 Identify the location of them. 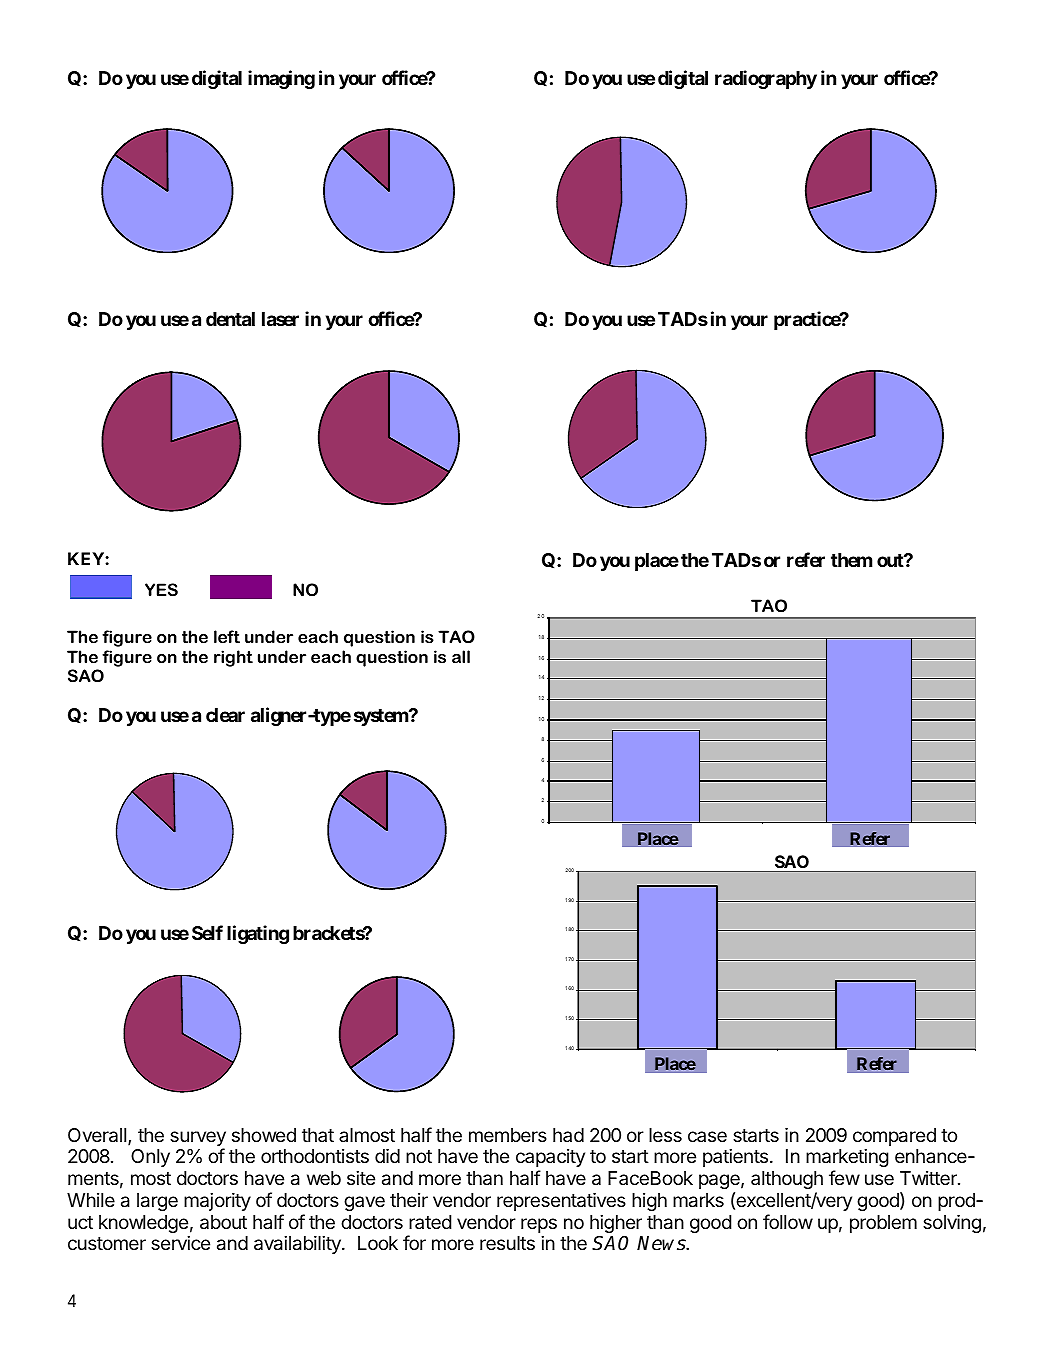
(851, 560).
